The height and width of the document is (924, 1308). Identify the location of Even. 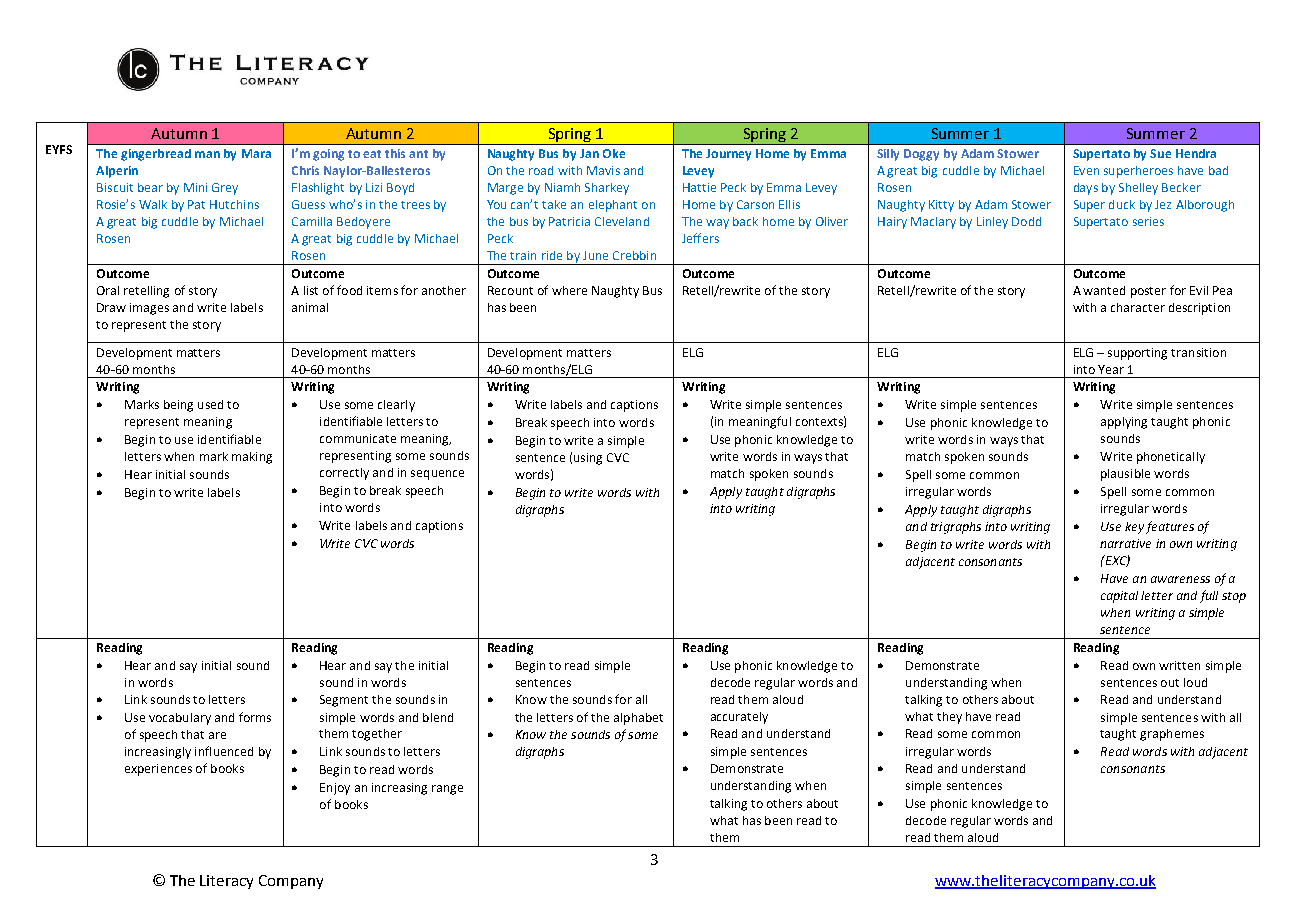
(1086, 170).
